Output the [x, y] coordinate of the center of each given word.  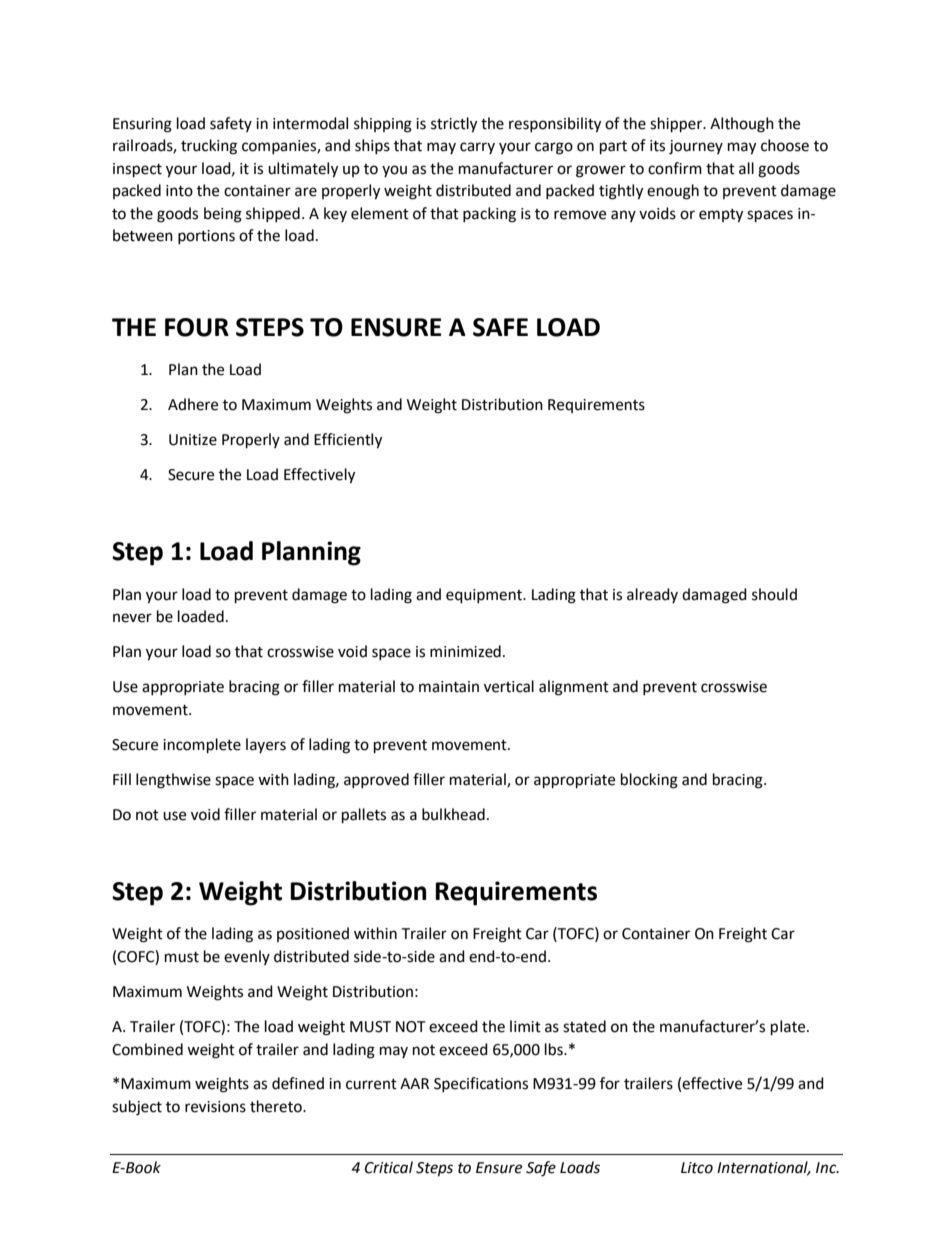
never [132, 618]
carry [477, 148]
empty [721, 216]
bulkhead [453, 814]
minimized [465, 651]
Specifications [481, 1084]
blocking [649, 781]
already [652, 595]
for [610, 1083]
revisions [215, 1107]
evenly [247, 957]
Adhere [193, 404]
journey [696, 147]
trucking [209, 147]
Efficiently [348, 441]
